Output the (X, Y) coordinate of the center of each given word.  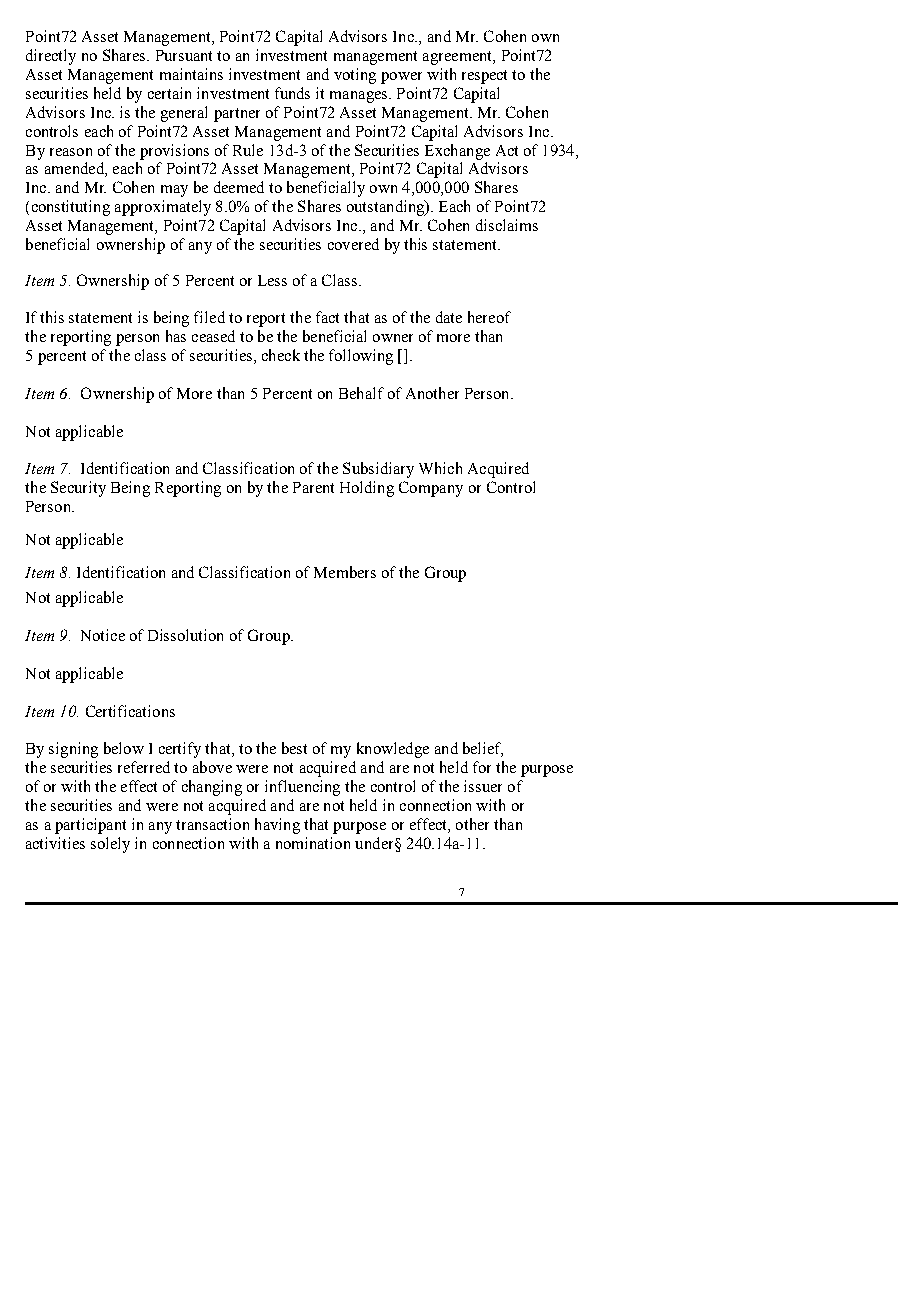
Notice (103, 635)
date (449, 317)
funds (292, 93)
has (176, 336)
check (281, 355)
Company (431, 489)
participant (90, 826)
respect (484, 77)
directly (51, 57)
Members (345, 572)
